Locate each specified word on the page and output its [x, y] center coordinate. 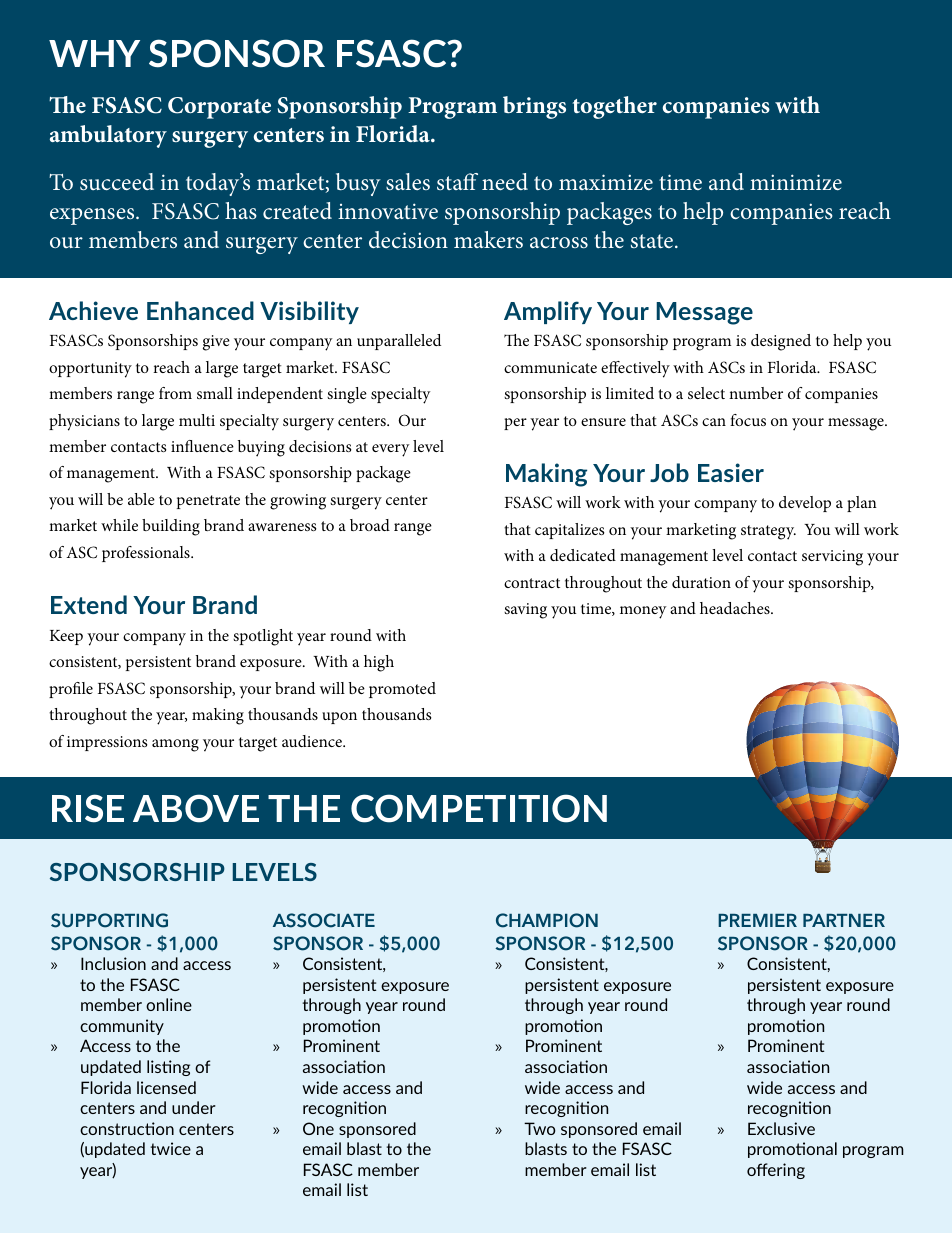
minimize [796, 182]
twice [170, 1148]
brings [534, 107]
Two [540, 1128]
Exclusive [781, 1128]
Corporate [219, 108]
